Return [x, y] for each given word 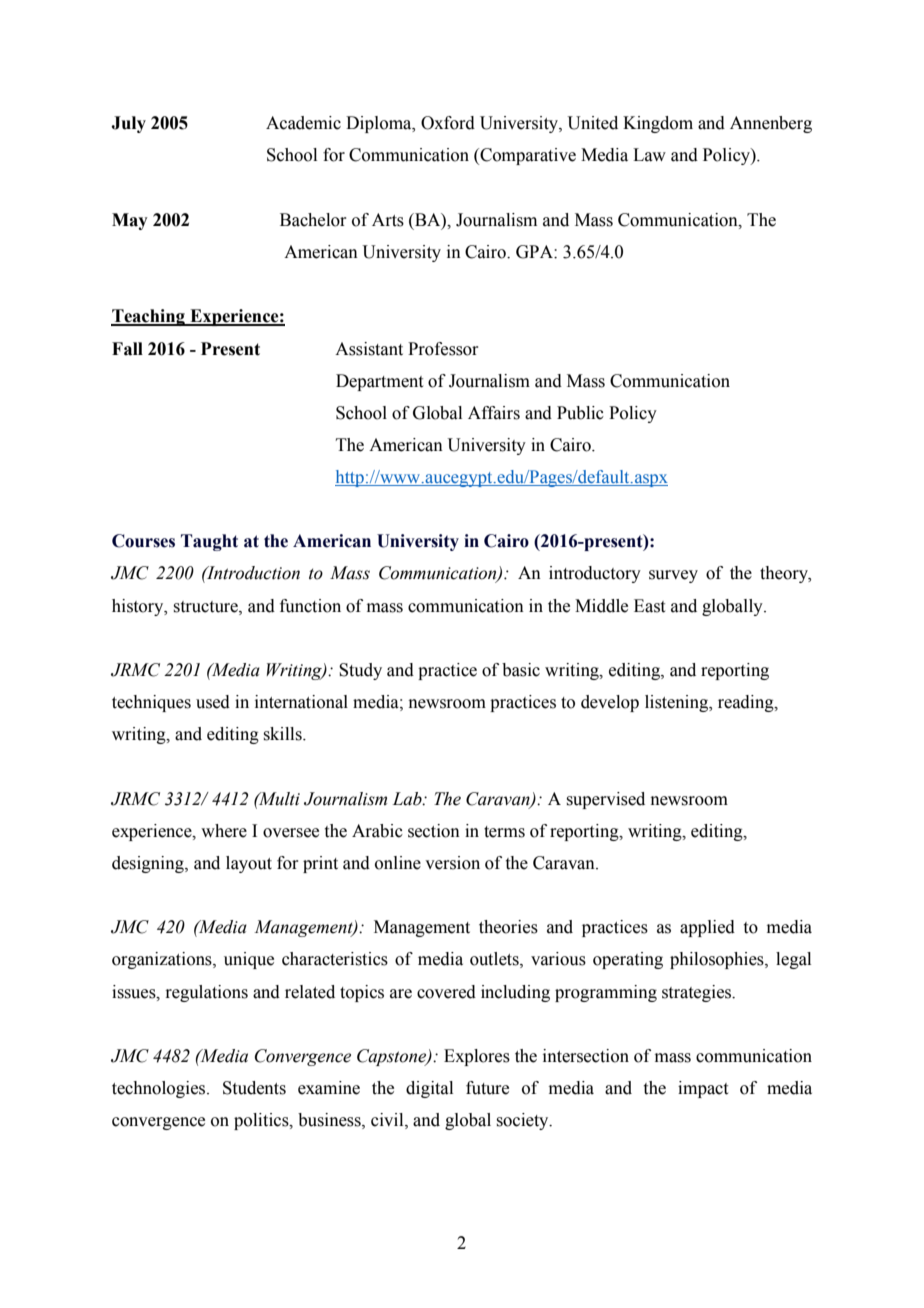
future [487, 1088]
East [649, 606]
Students [254, 1088]
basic [521, 670]
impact [703, 1089]
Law [649, 155]
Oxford [448, 123]
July [128, 124]
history [139, 607]
